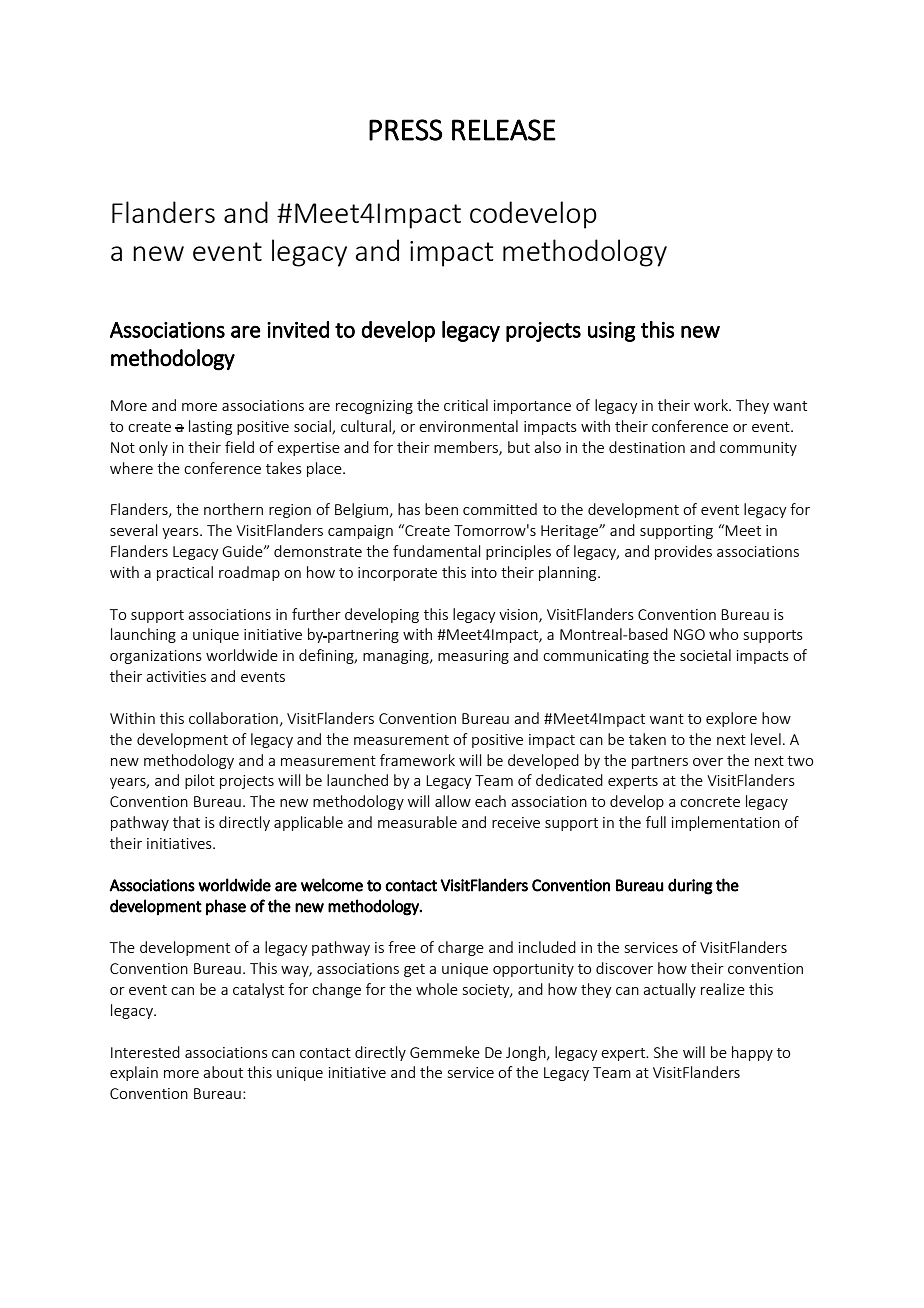  I want to click on community, so click(758, 449).
